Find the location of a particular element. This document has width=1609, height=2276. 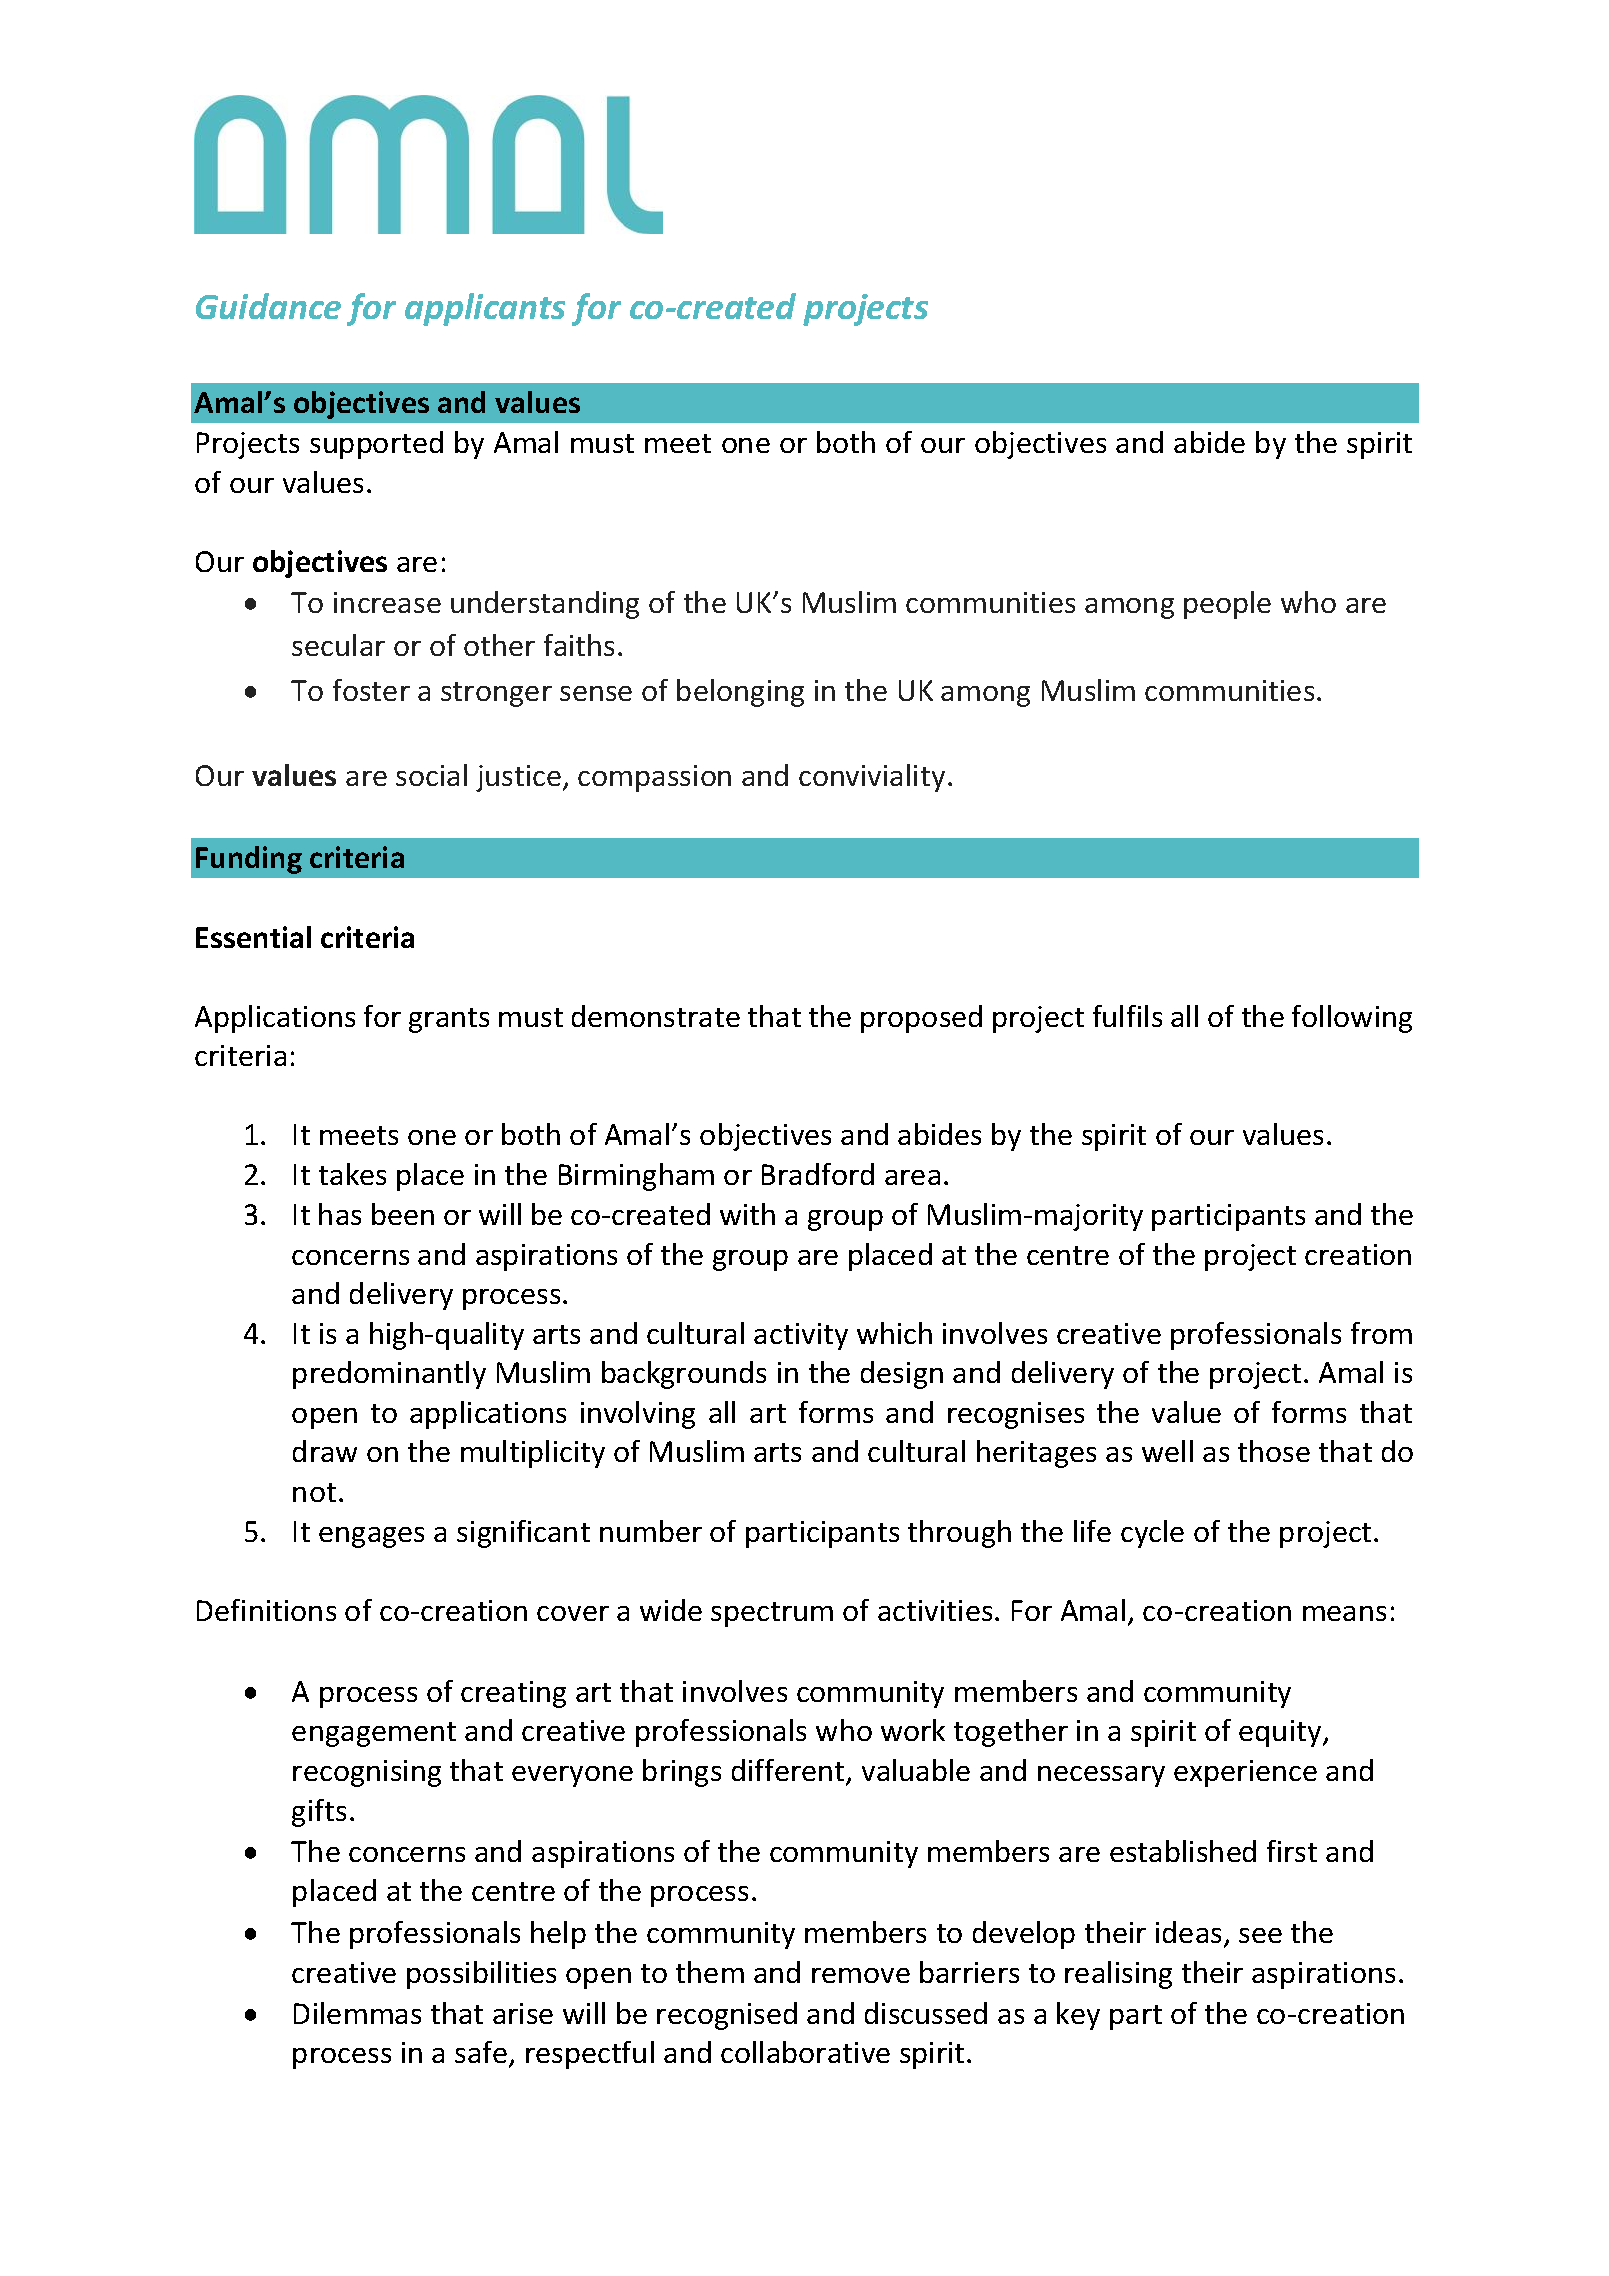

people is located at coordinates (1227, 605).
